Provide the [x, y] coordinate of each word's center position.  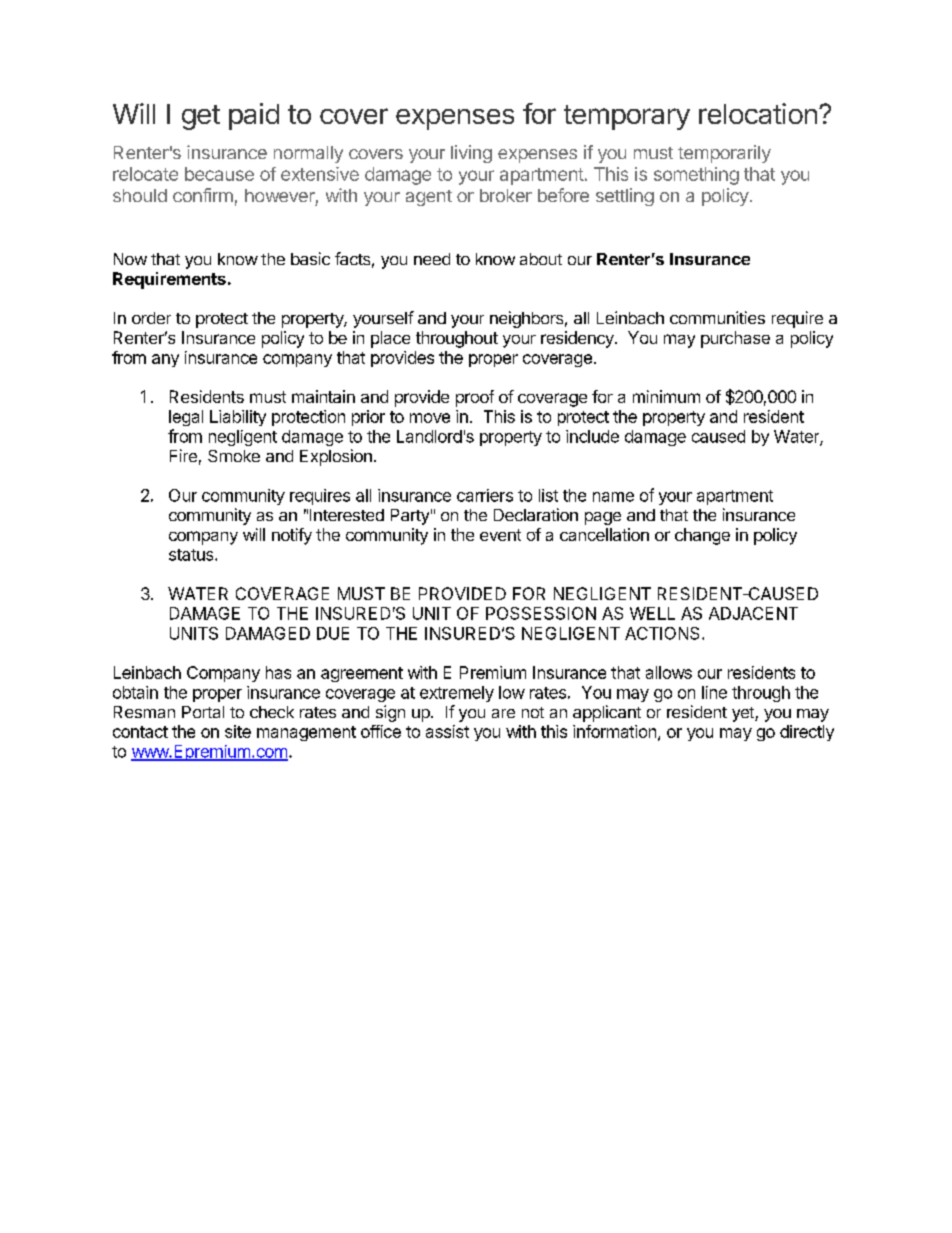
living [471, 154]
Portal [203, 712]
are [503, 713]
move [430, 418]
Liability [238, 418]
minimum [666, 396]
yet [744, 714]
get [201, 117]
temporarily [724, 154]
